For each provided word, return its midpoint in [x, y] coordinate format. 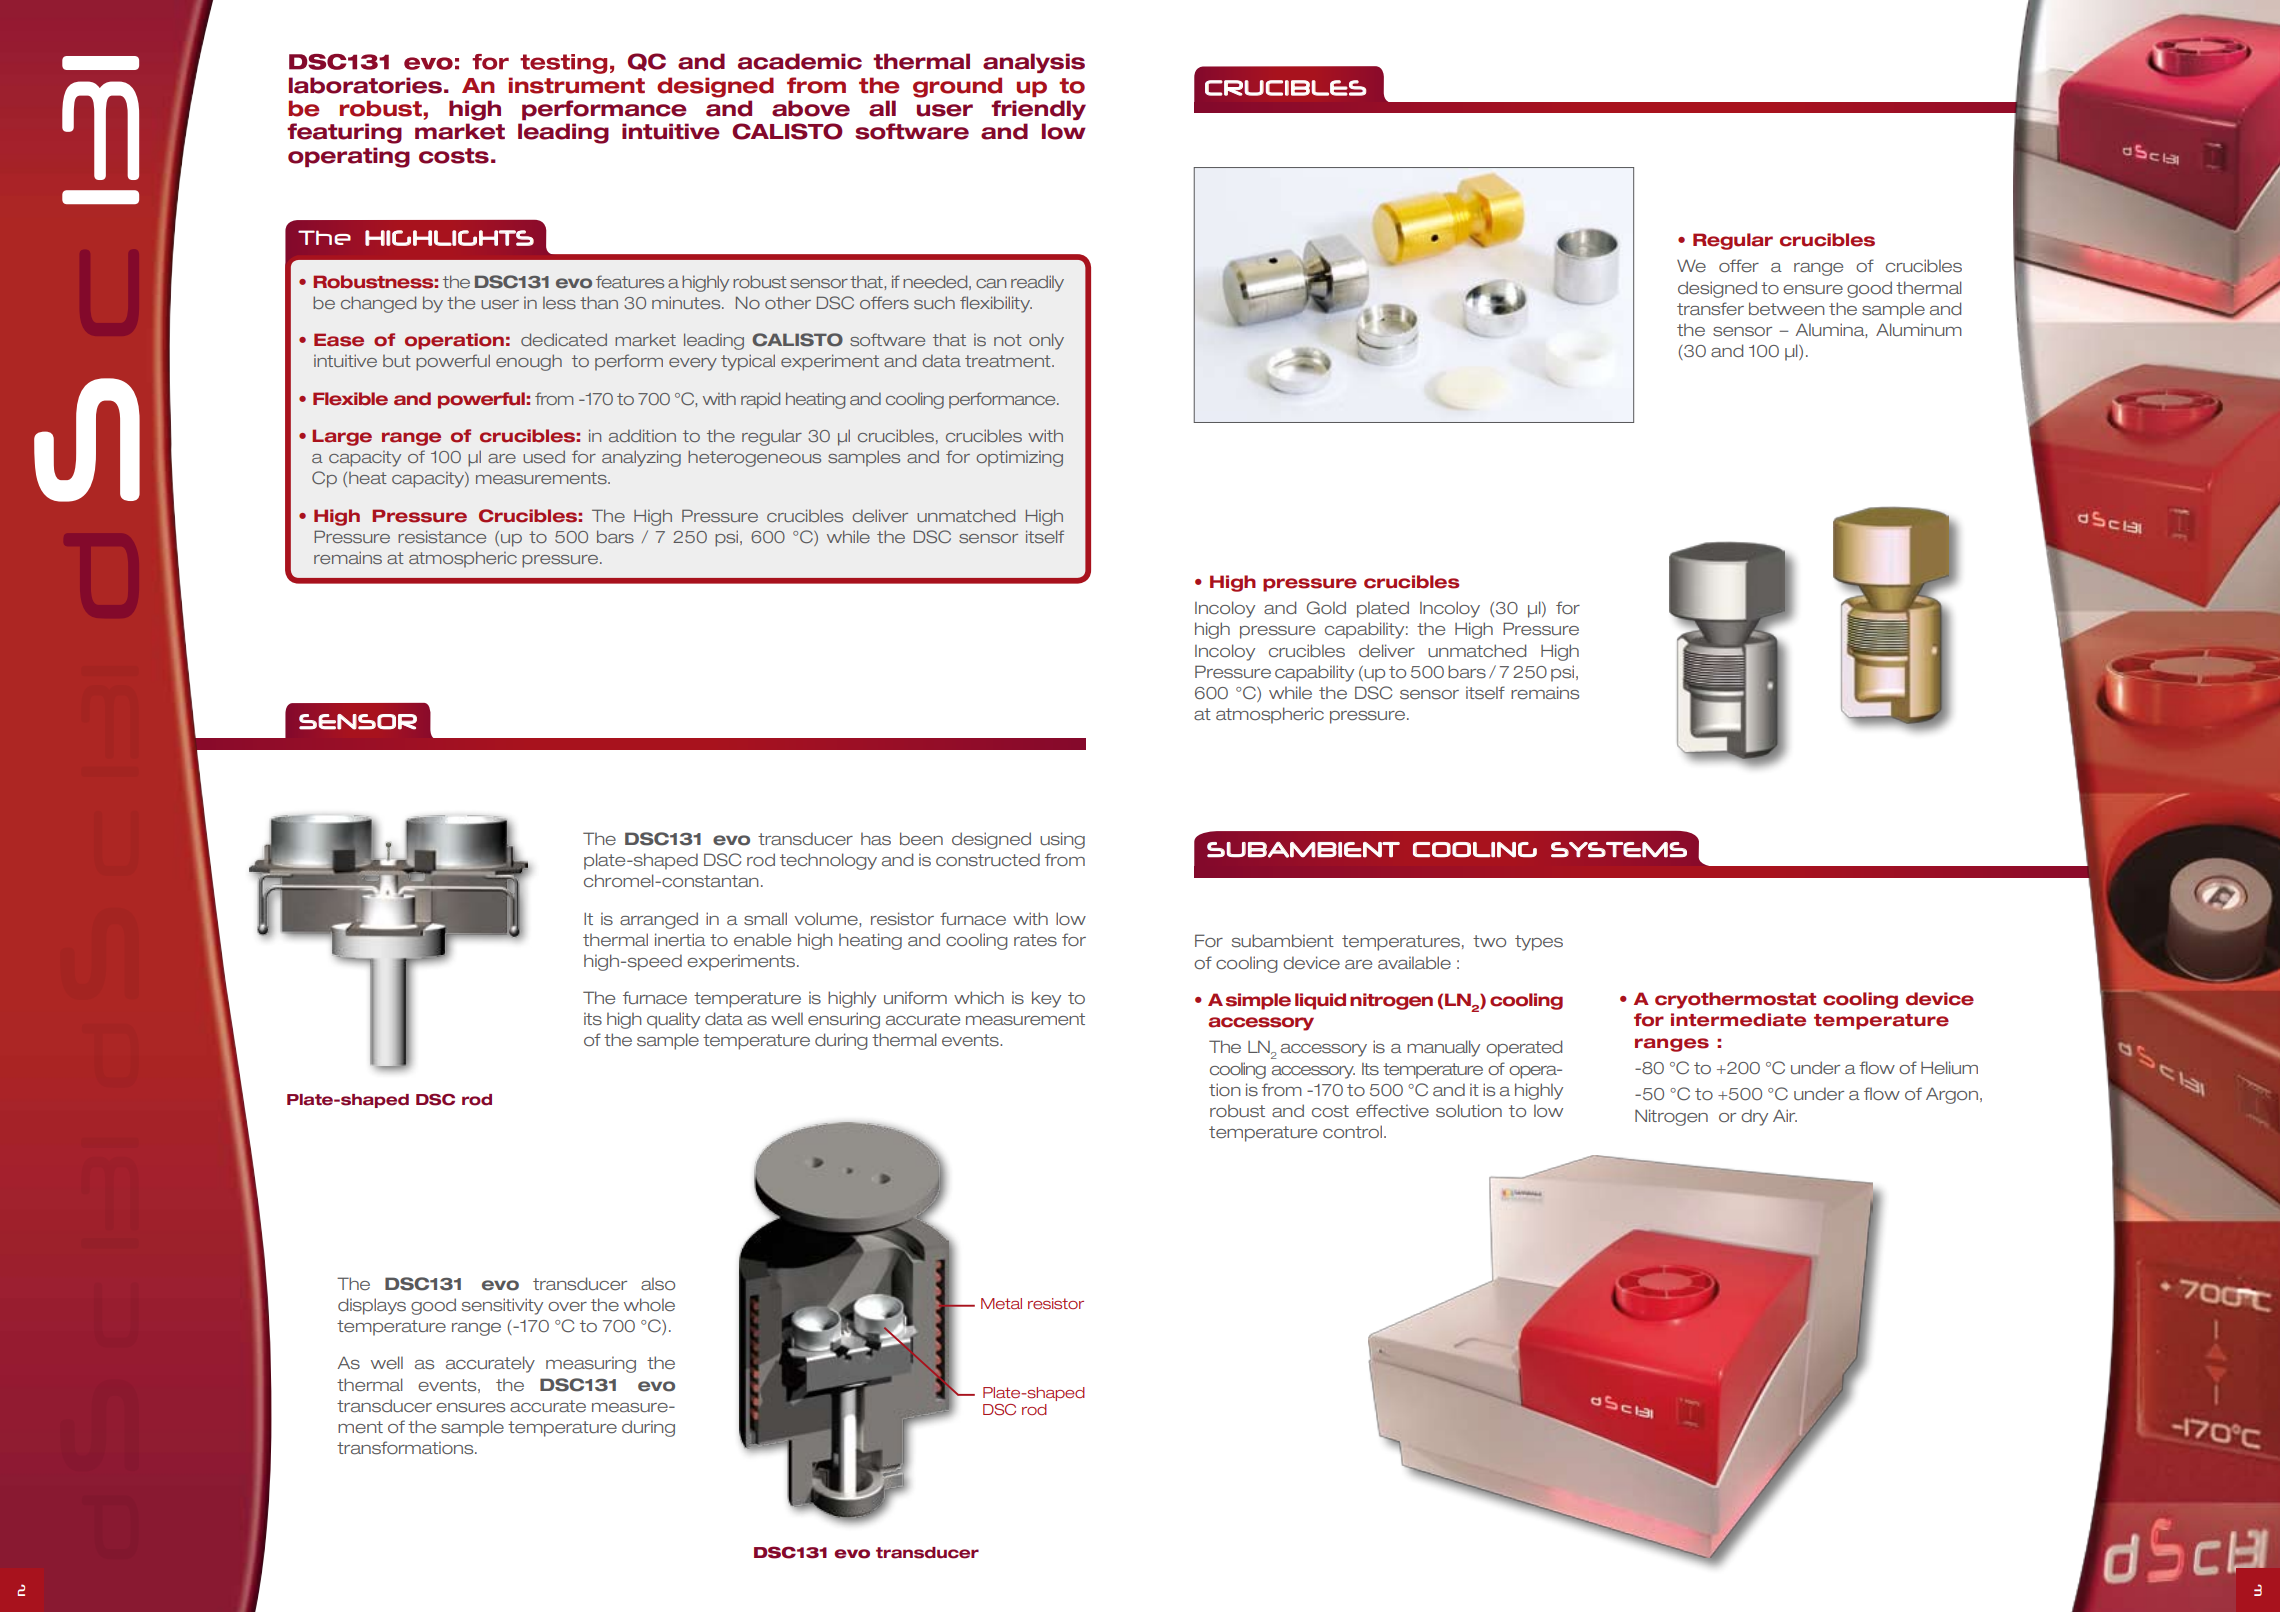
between [1786, 309]
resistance [442, 536]
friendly [1038, 110]
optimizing [1019, 458]
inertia [680, 940]
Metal [1001, 1303]
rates [1035, 940]
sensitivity [502, 1306]
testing [563, 64]
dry [1754, 1117]
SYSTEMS [1619, 850]
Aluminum [1919, 329]
